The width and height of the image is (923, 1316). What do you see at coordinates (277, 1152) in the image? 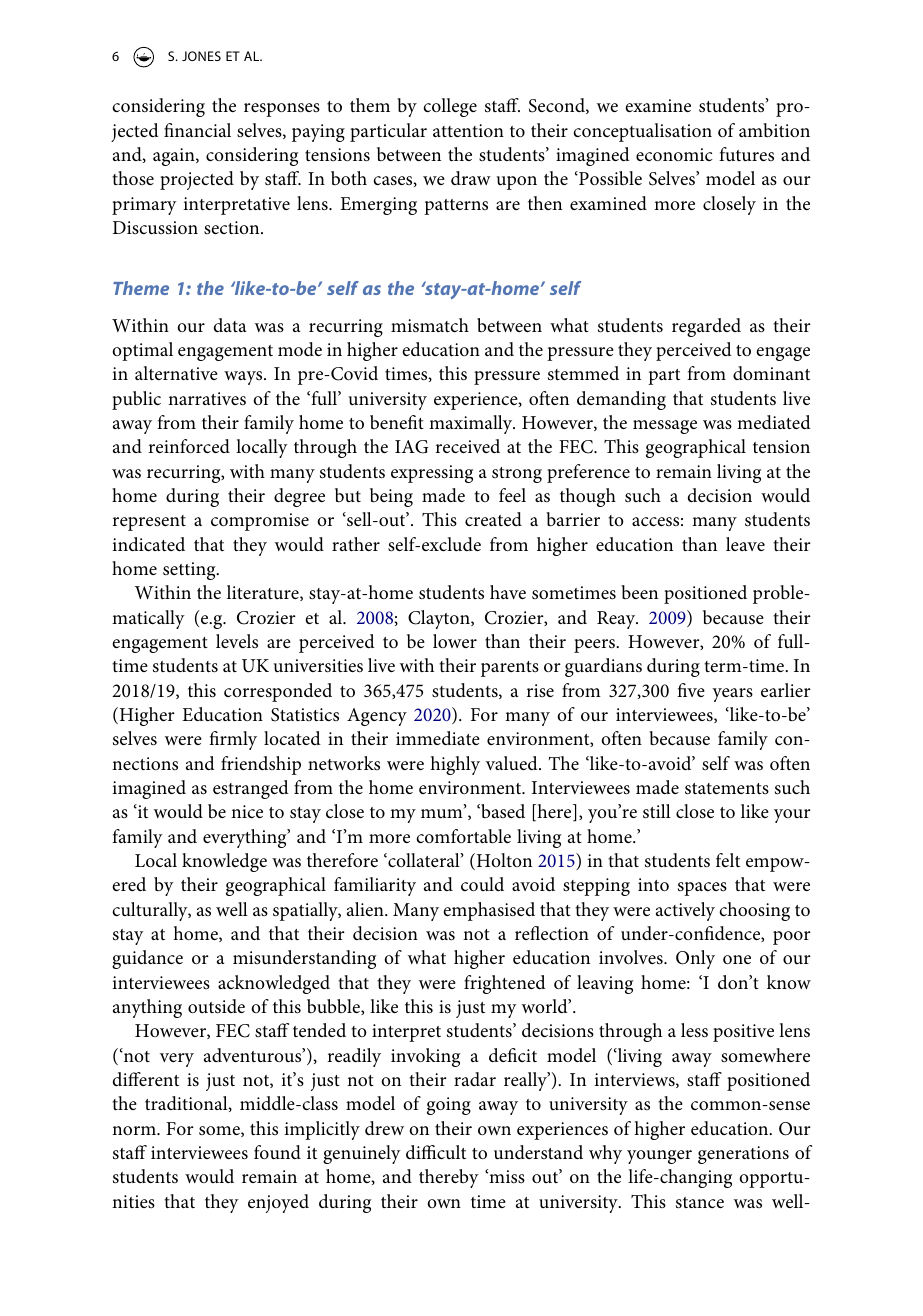
I see `found` at bounding box center [277, 1152].
